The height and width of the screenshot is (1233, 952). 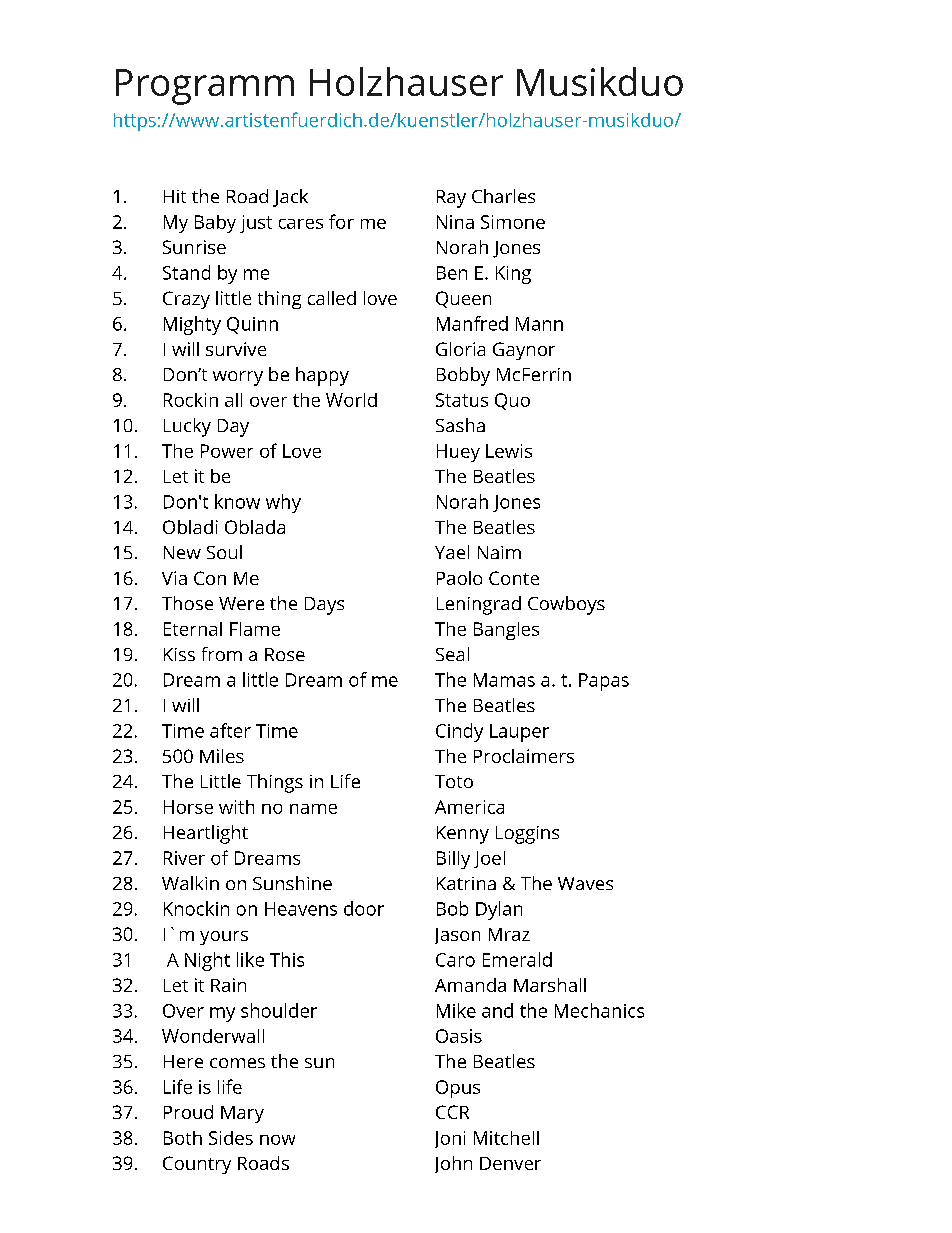 I want to click on Programm, so click(x=205, y=87).
